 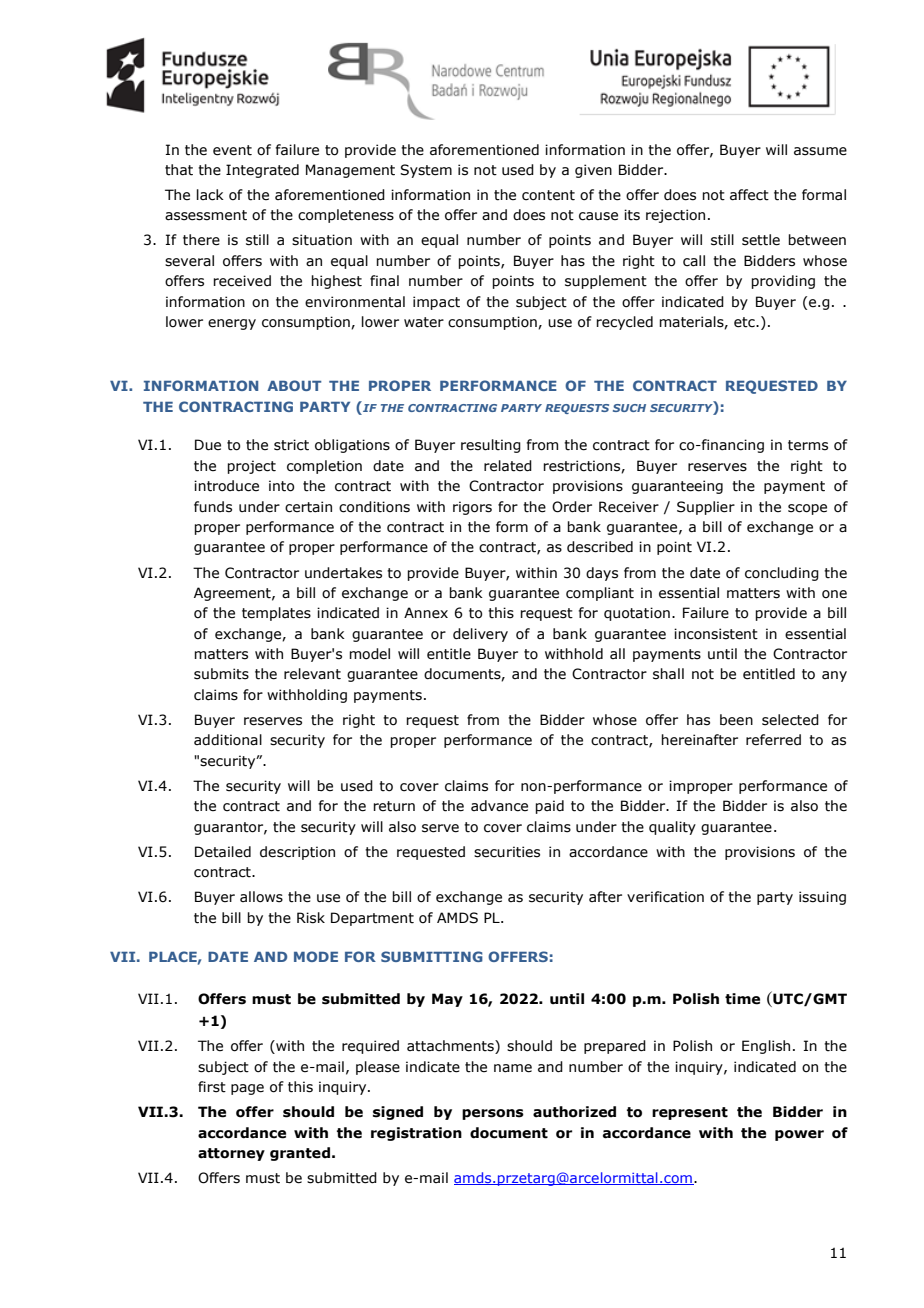 I want to click on rigors, so click(x=472, y=508).
